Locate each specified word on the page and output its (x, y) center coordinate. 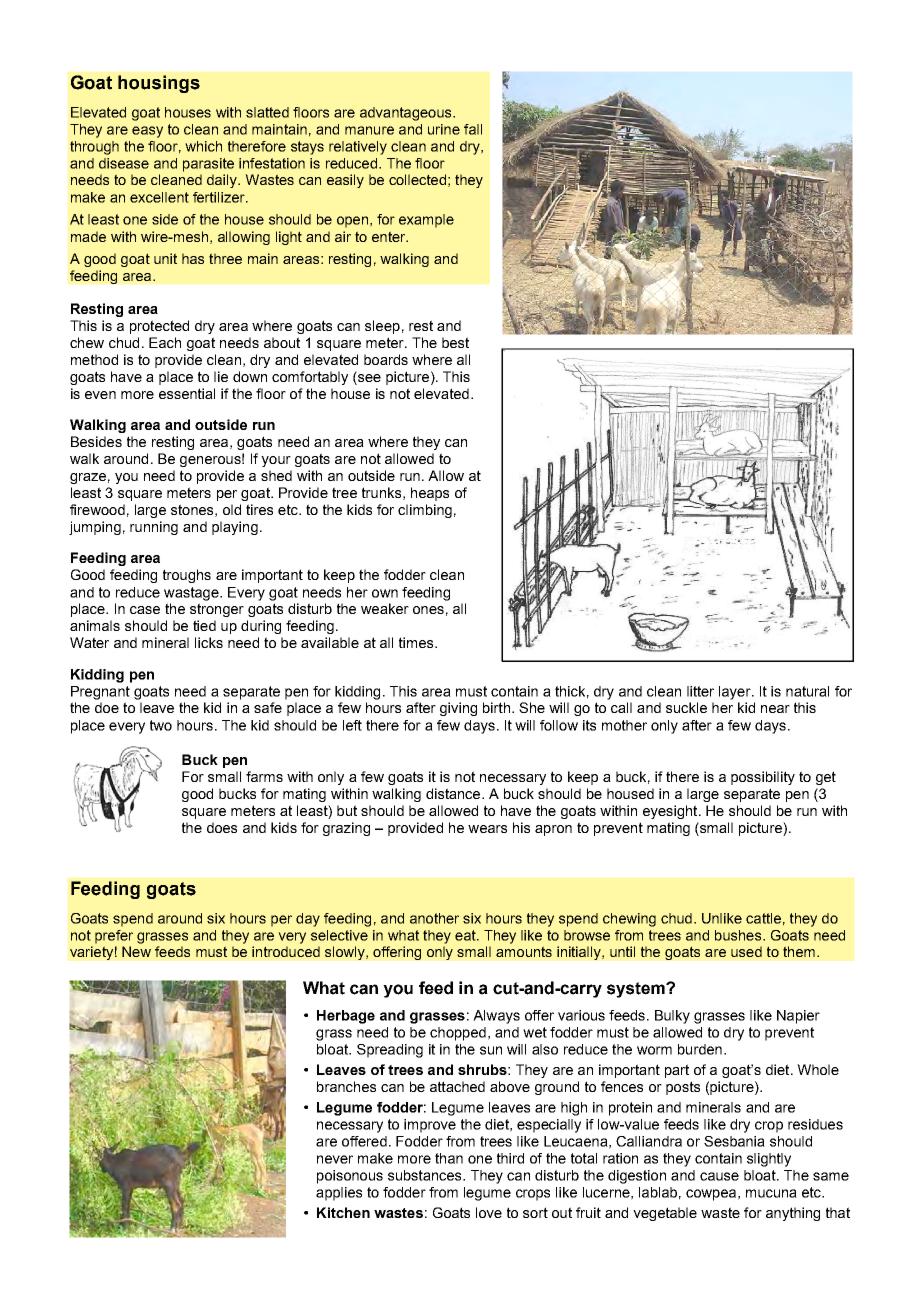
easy (147, 132)
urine (444, 129)
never (335, 1159)
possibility (763, 778)
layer (736, 693)
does (222, 827)
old (232, 509)
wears (487, 829)
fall (473, 129)
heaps (430, 494)
